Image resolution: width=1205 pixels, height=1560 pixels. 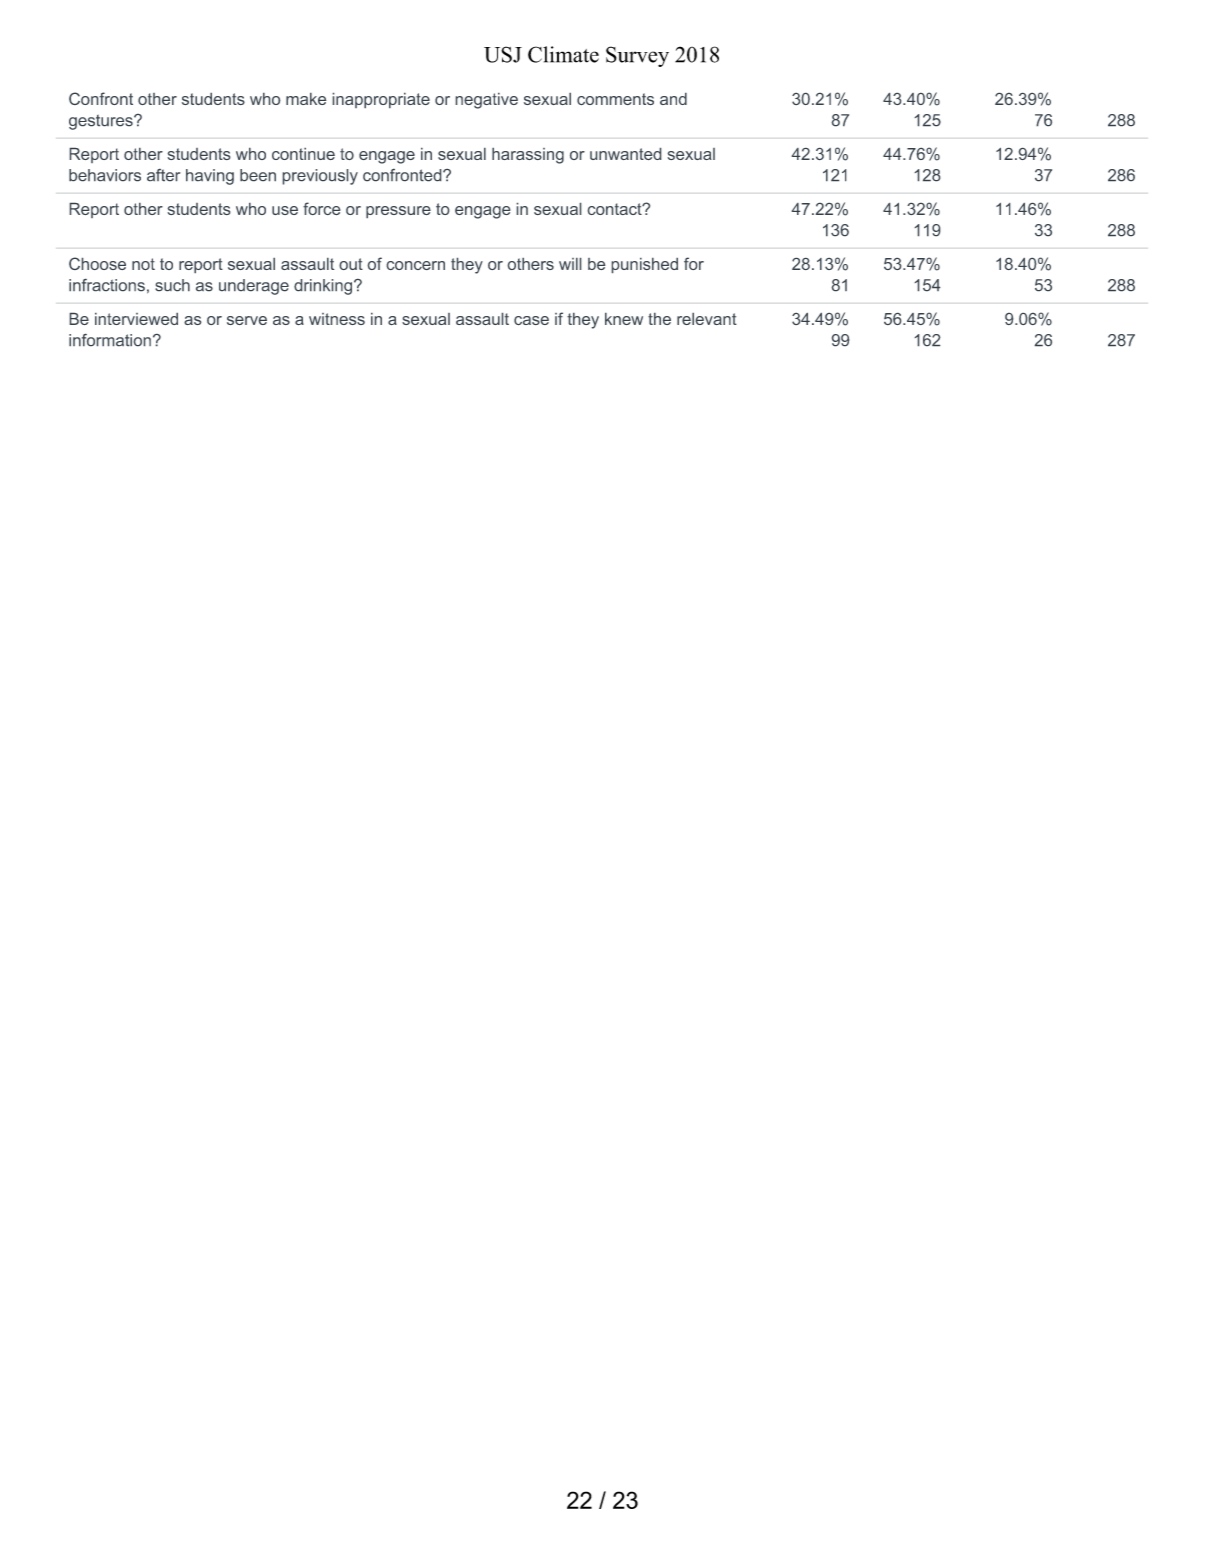 What do you see at coordinates (644, 265) in the screenshot?
I see `punished` at bounding box center [644, 265].
